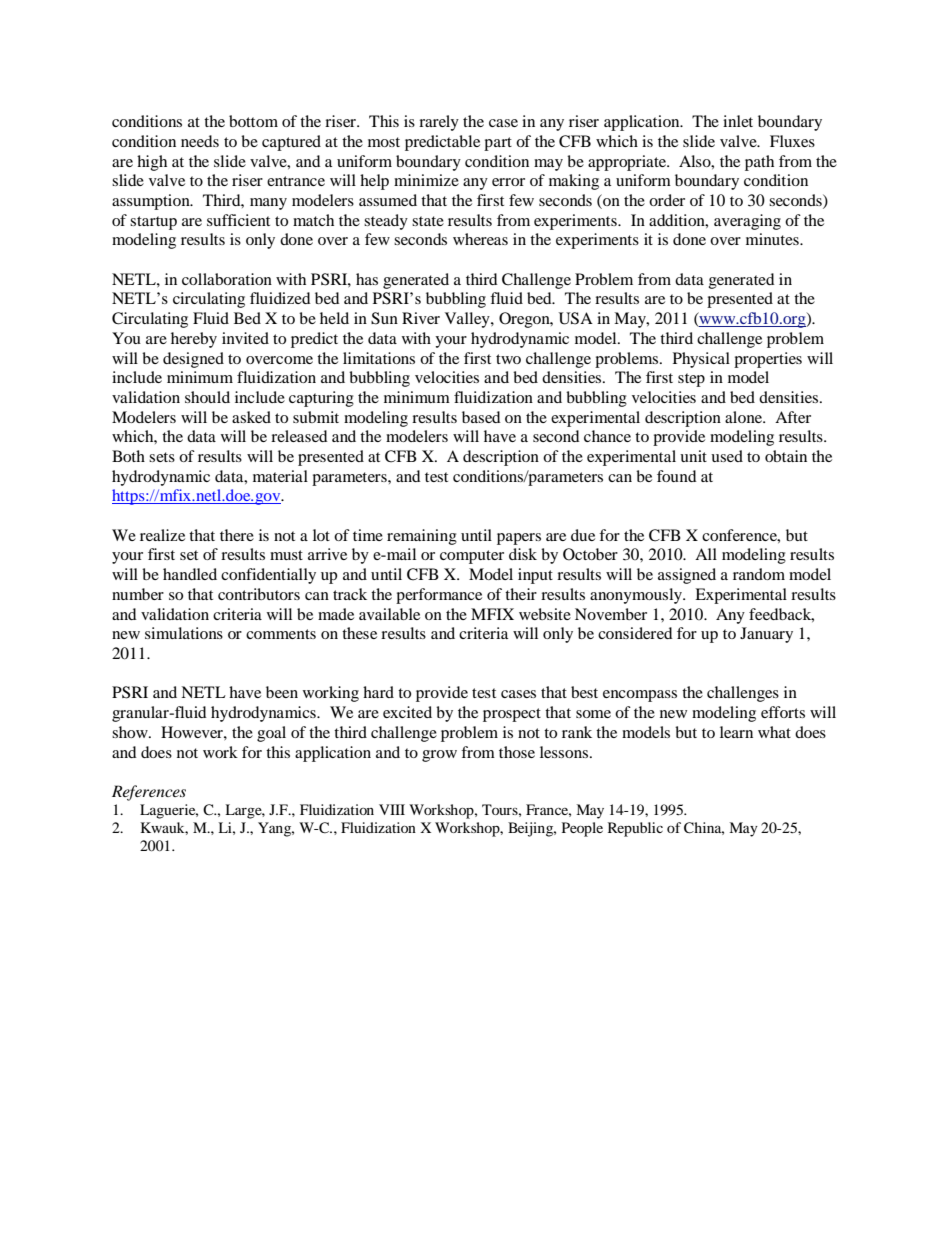 This screenshot has width=952, height=1233. What do you see at coordinates (635, 829) in the screenshot?
I see `Republic` at bounding box center [635, 829].
